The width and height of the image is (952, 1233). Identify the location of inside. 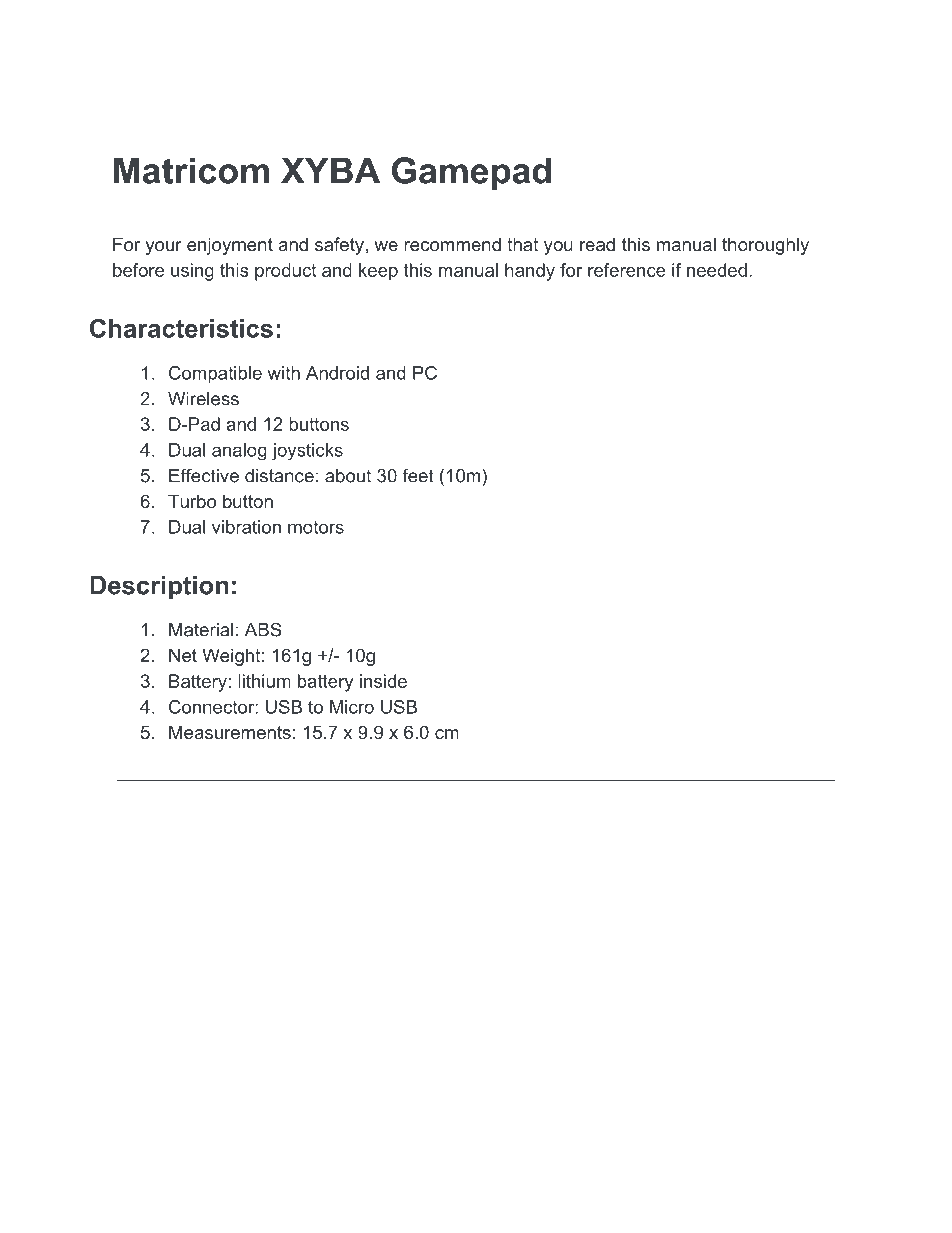
(383, 681).
